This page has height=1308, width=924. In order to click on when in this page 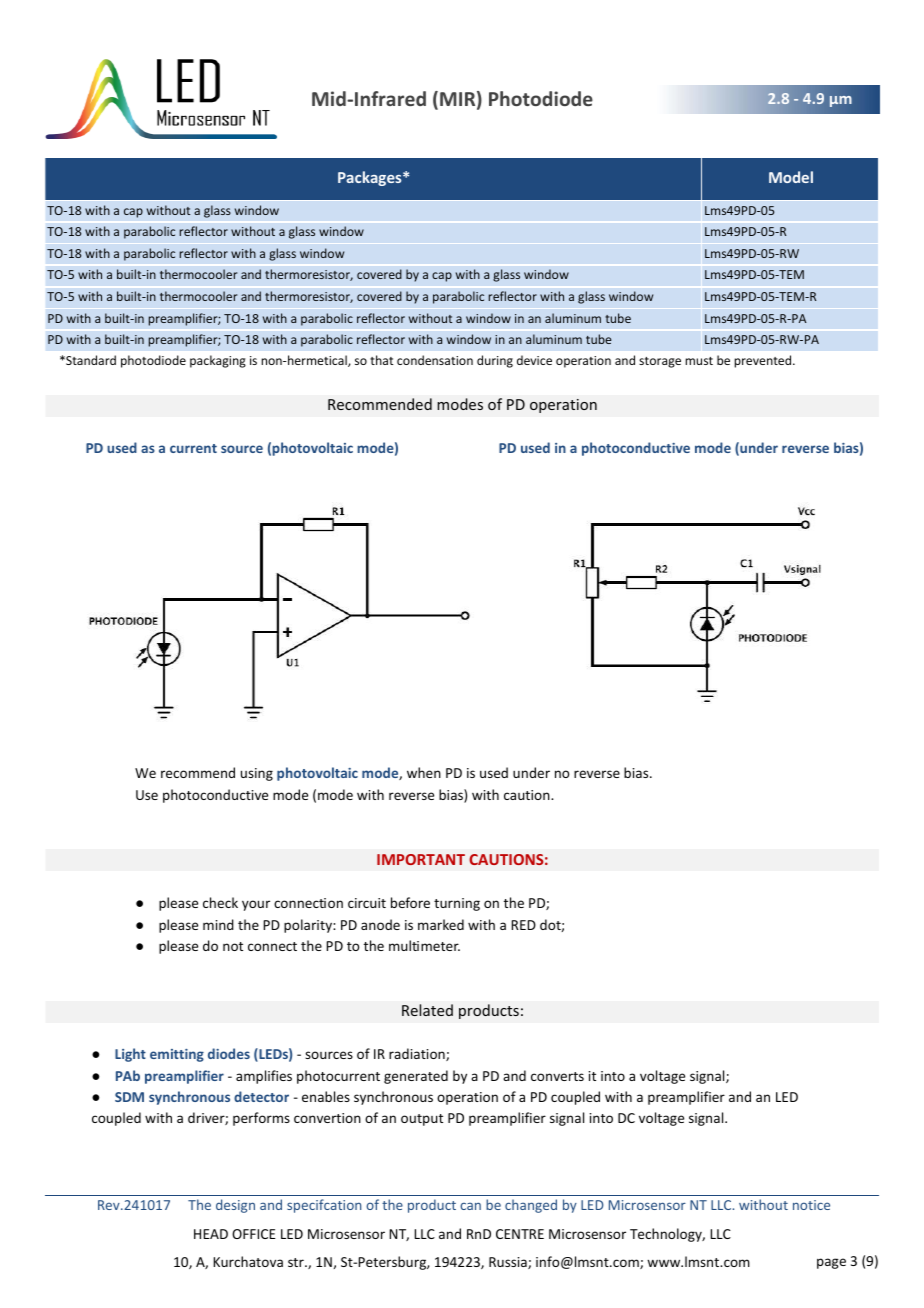, I will do `click(424, 772)`.
